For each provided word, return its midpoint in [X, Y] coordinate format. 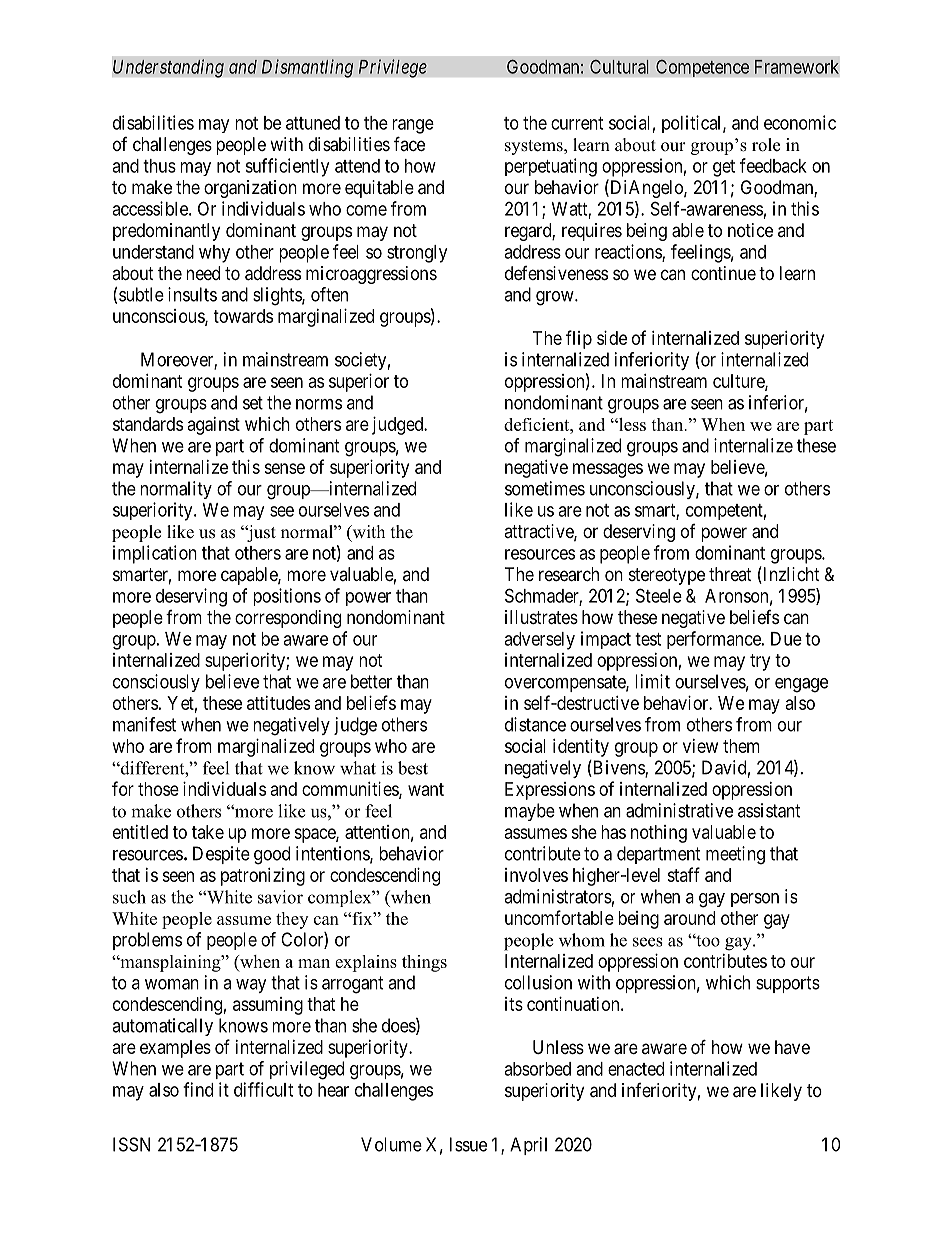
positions [287, 597]
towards [243, 316]
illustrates [541, 617]
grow [556, 298]
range [413, 126]
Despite [221, 855]
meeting [735, 855]
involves [536, 875]
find [198, 1089]
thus [159, 166]
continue [723, 273]
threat [730, 574]
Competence [702, 68]
